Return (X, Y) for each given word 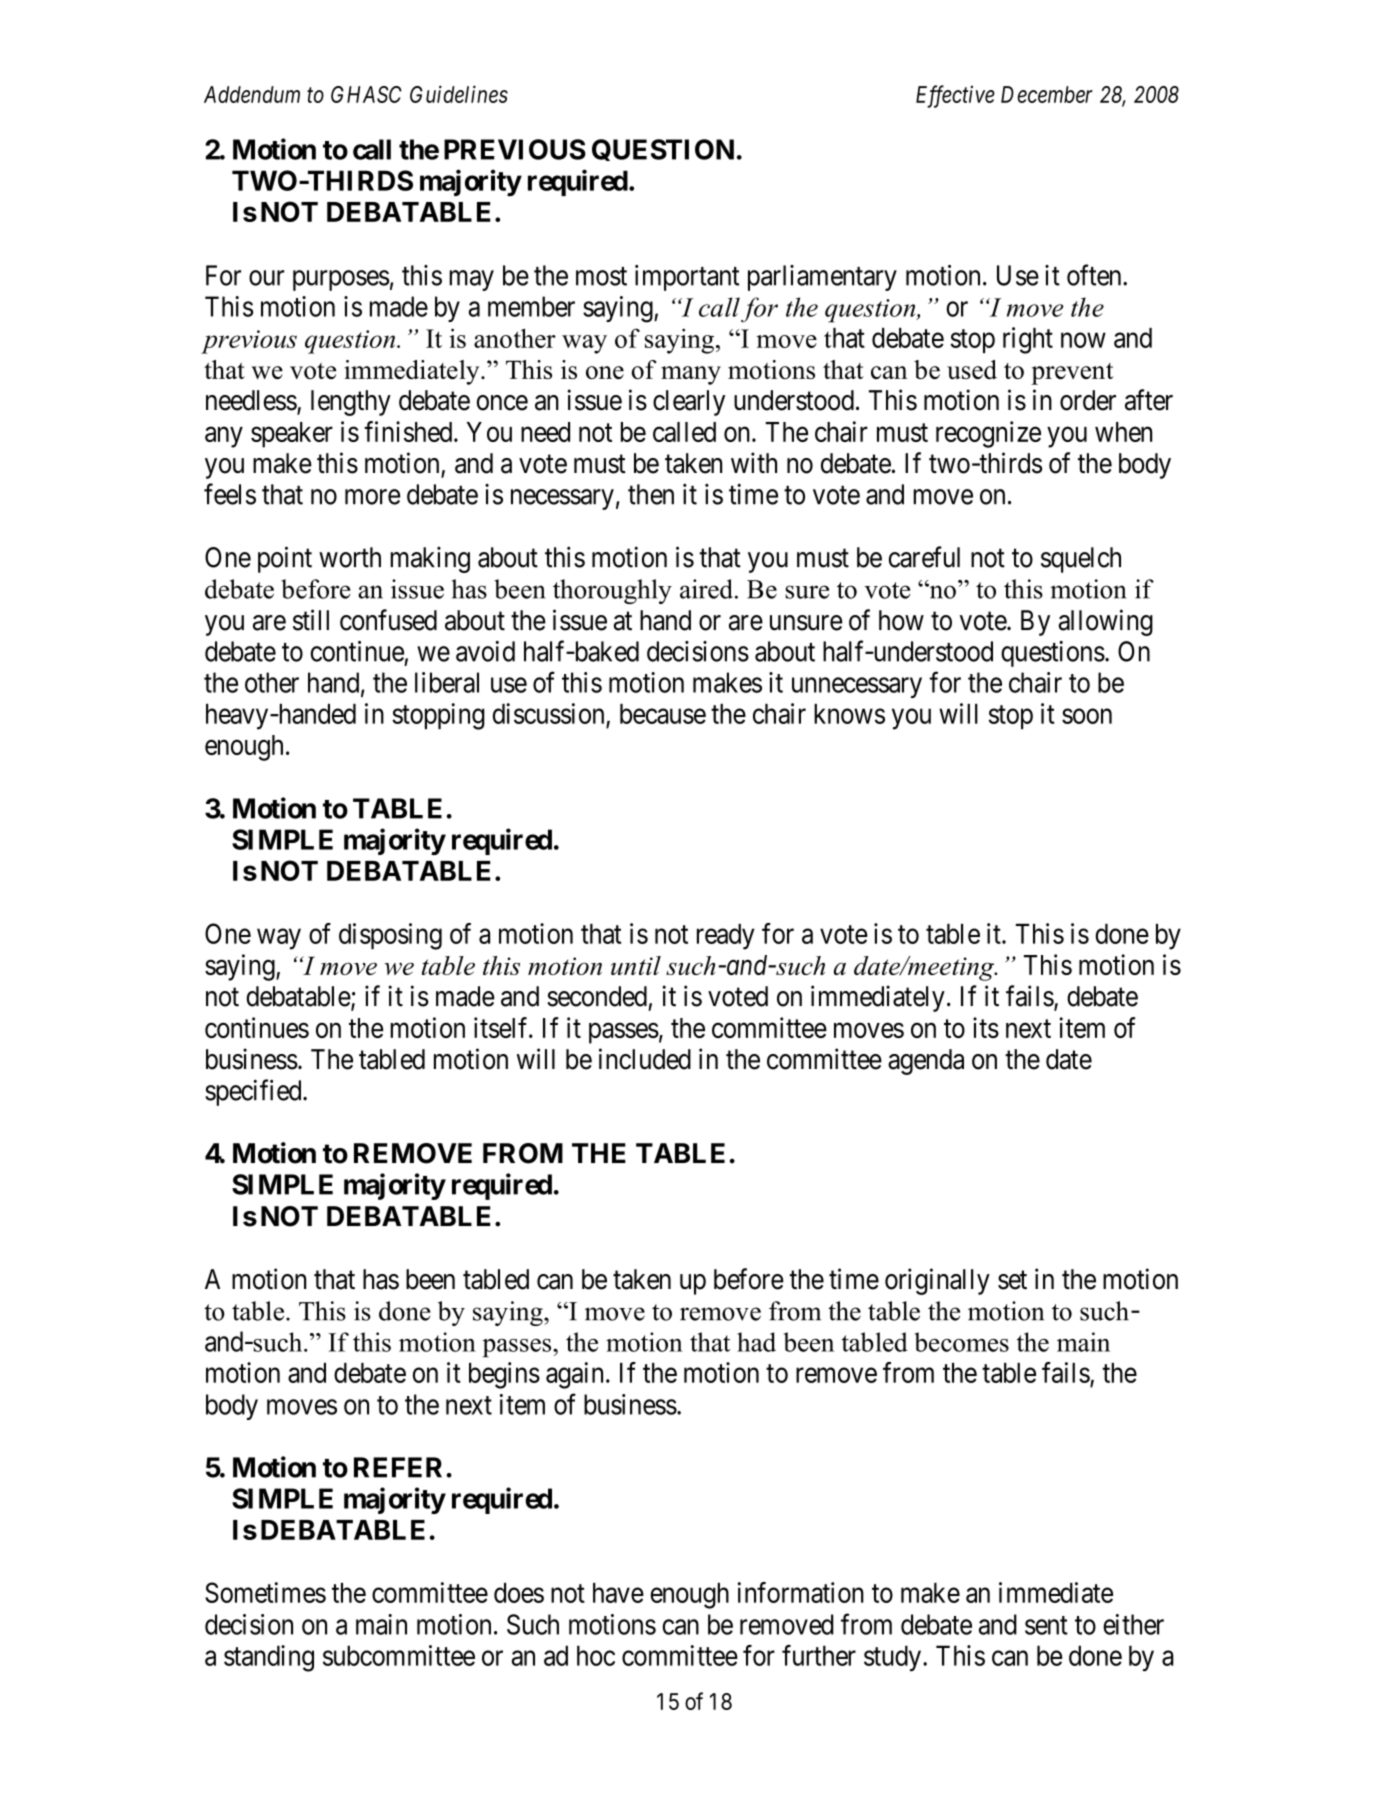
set (1012, 1280)
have (618, 1593)
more (372, 497)
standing (269, 1658)
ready (726, 937)
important (687, 278)
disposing (390, 936)
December (1047, 94)
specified (254, 1092)
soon (1087, 716)
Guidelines (459, 94)
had (756, 1342)
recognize (988, 434)
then (651, 494)
